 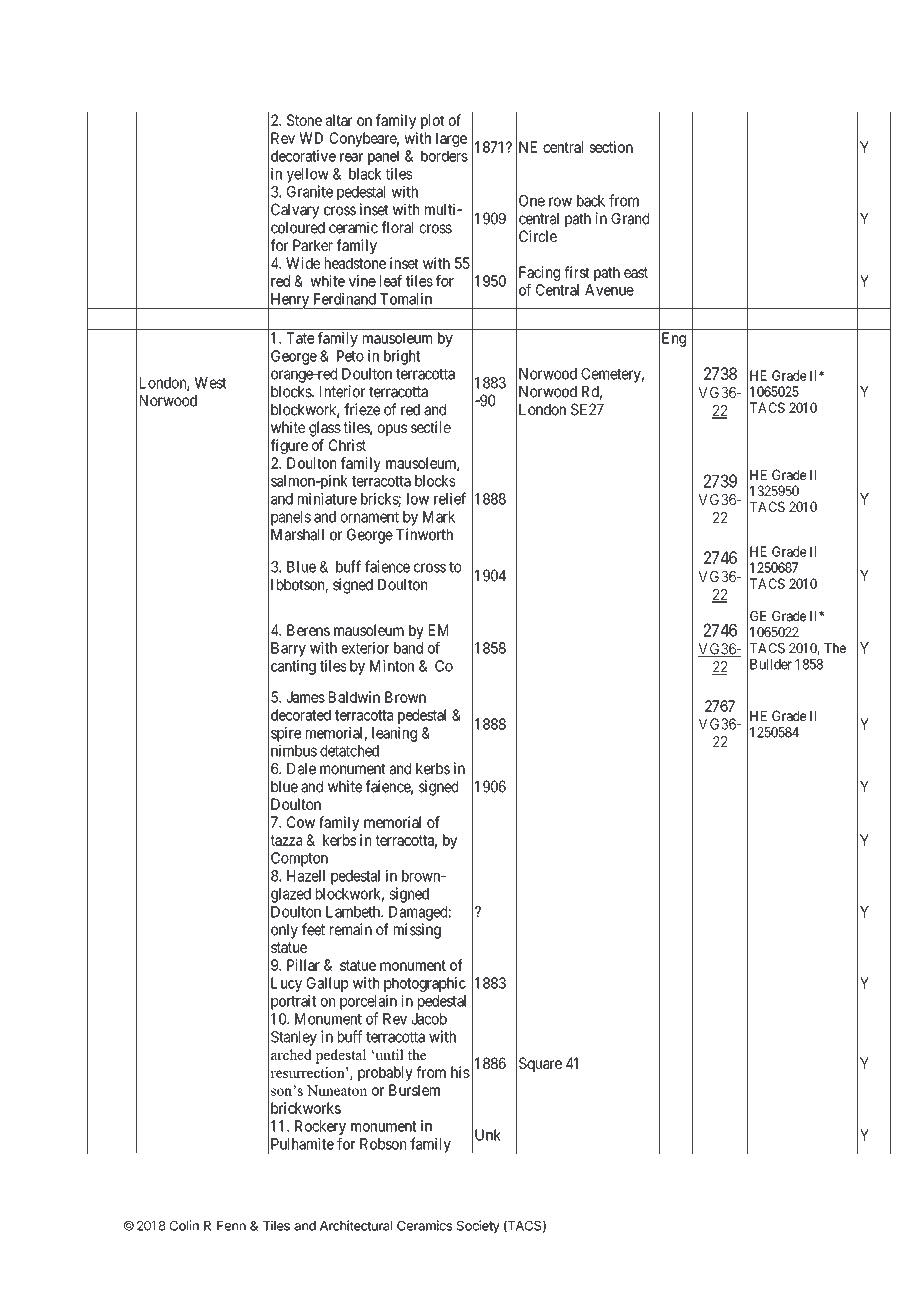 I want to click on Pillar, so click(x=303, y=965).
